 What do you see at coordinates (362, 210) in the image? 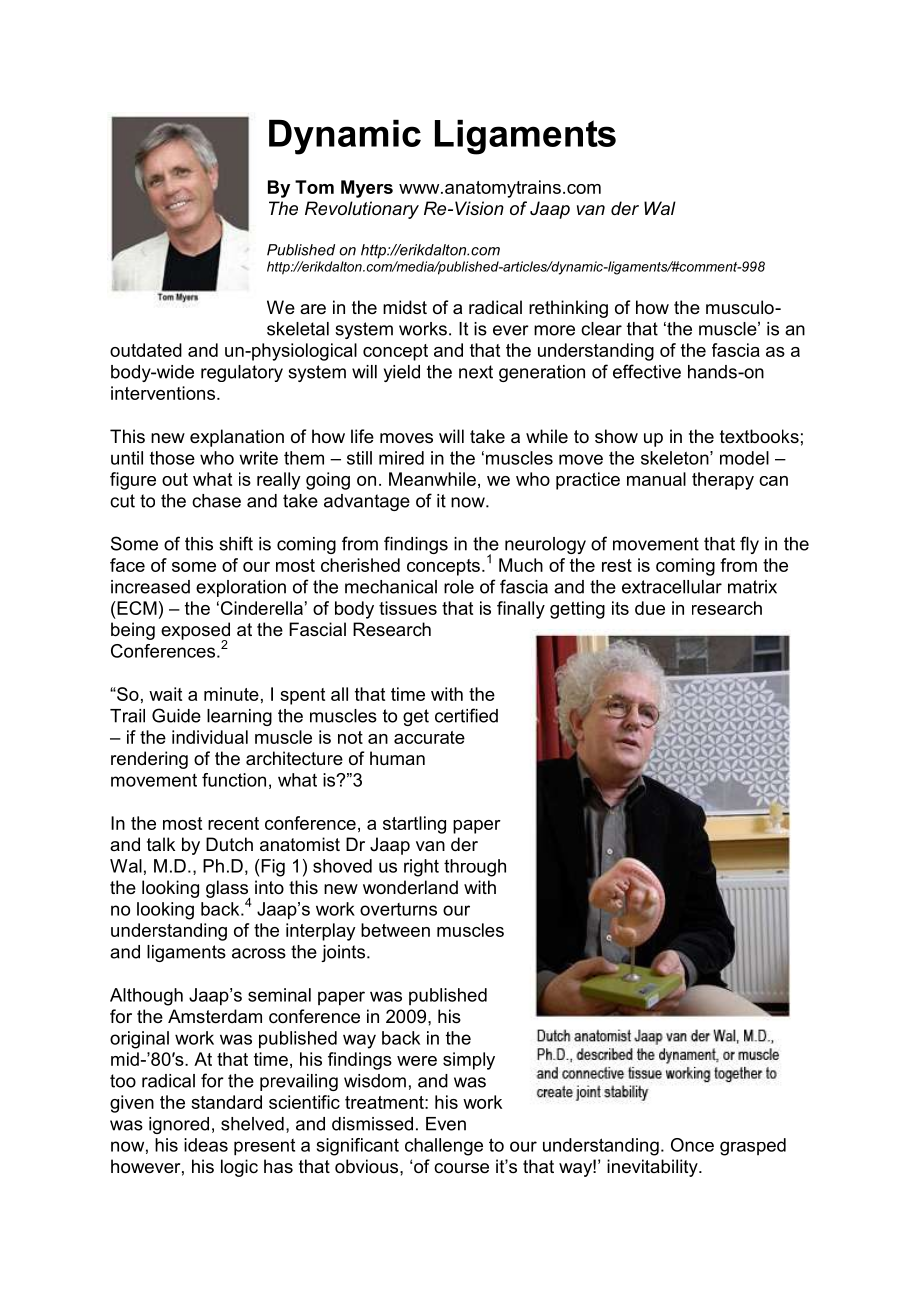
I see `Revolutionary` at bounding box center [362, 210].
